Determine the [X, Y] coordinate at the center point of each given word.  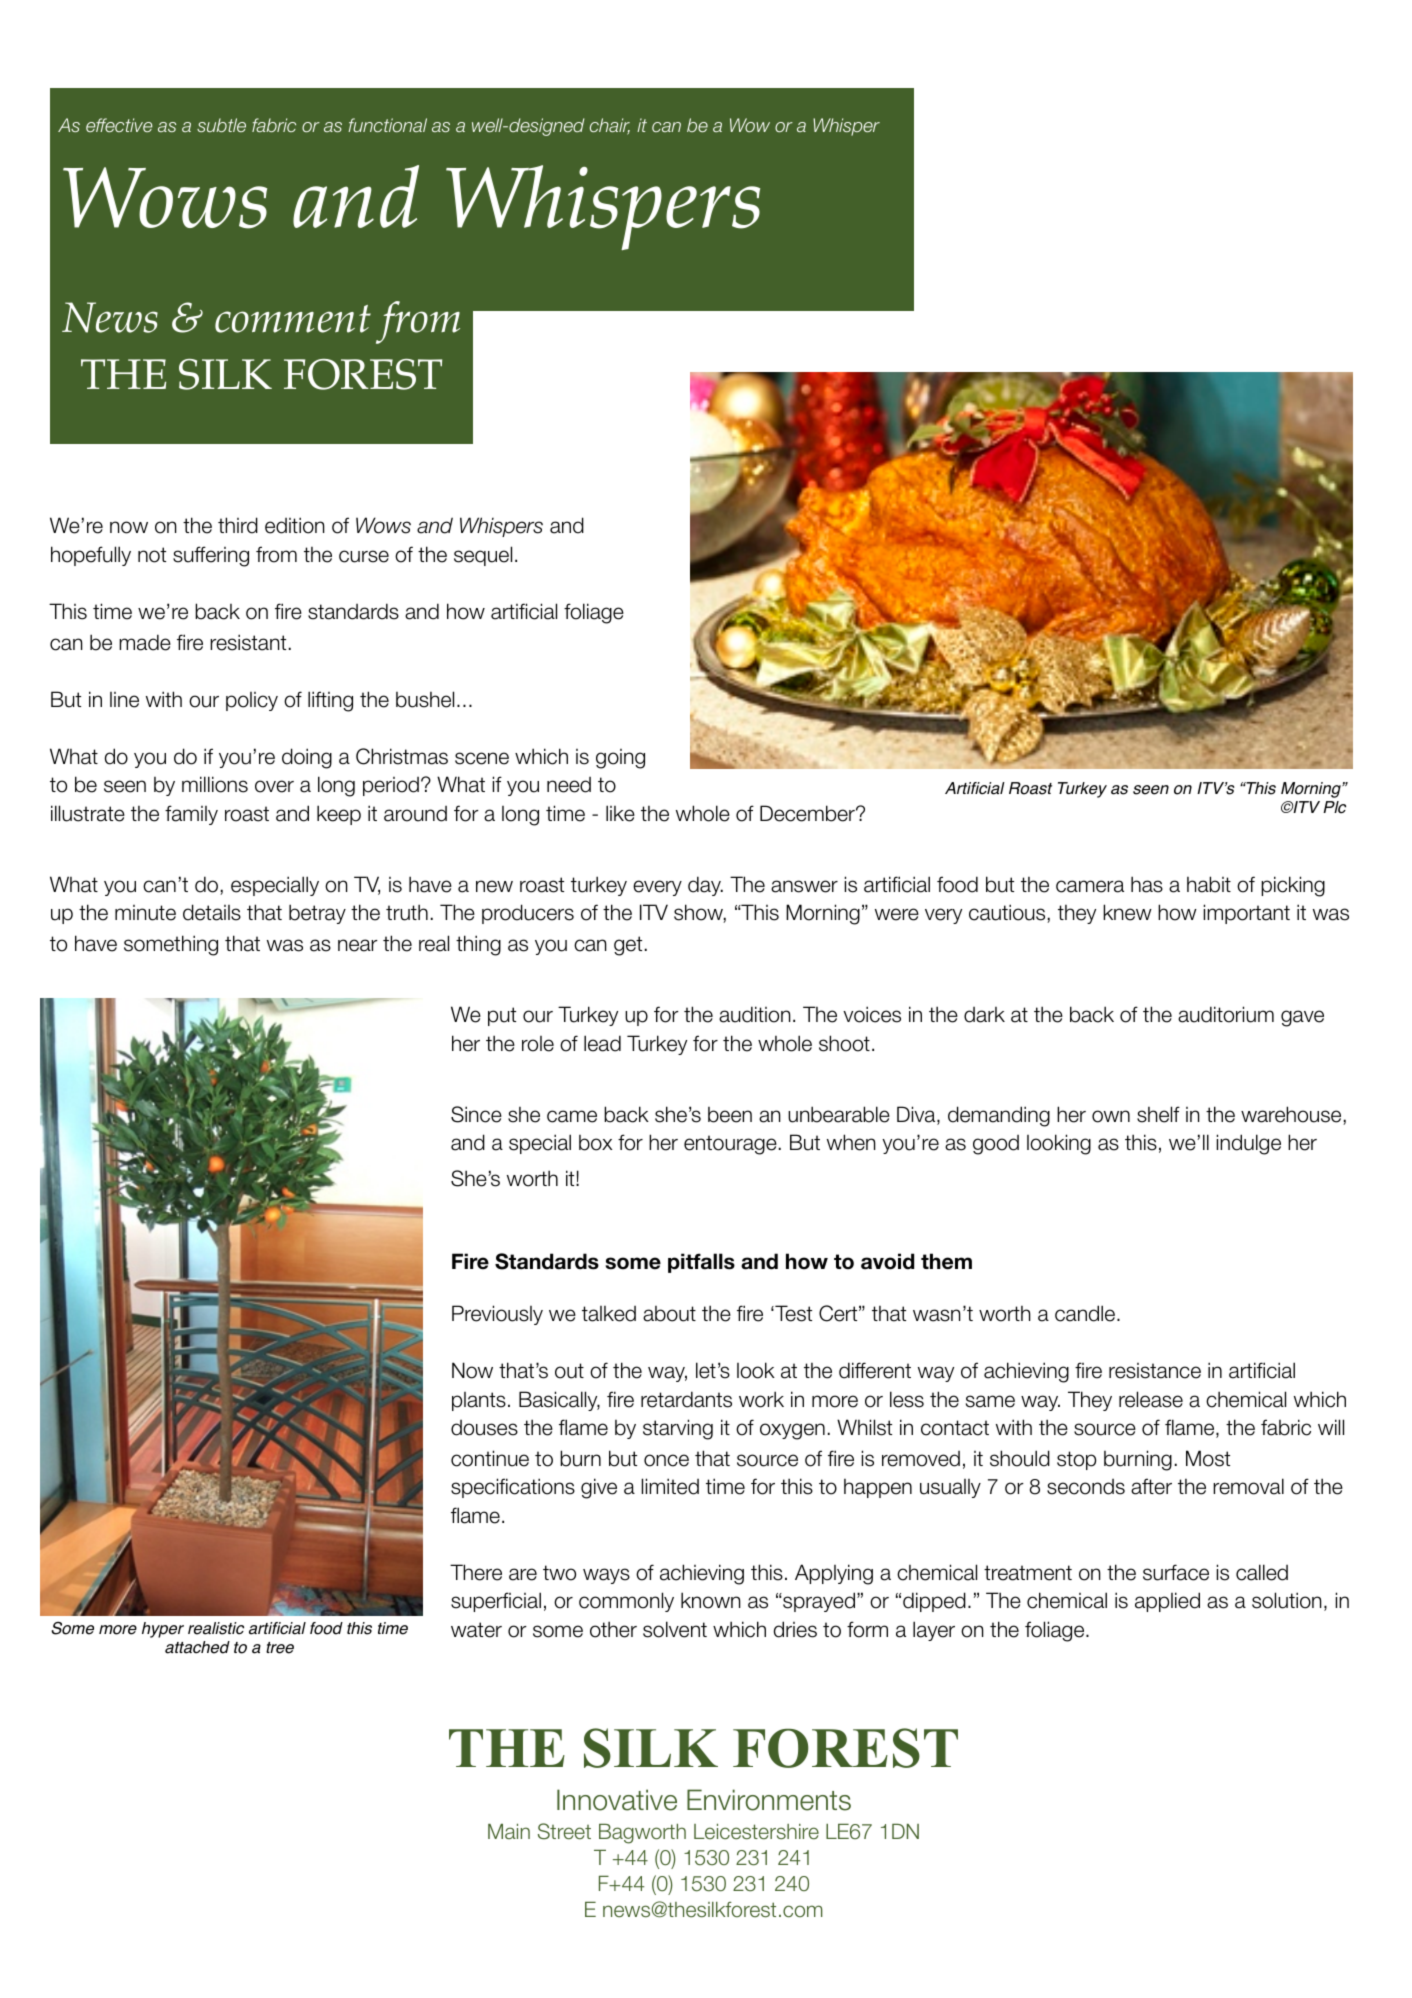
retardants [686, 1399]
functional [387, 125]
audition [755, 1014]
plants [479, 1401]
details [212, 912]
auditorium [1226, 1014]
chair [610, 126]
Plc [1334, 807]
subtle [221, 125]
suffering [211, 556]
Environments [769, 1800]
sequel [483, 556]
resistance [1155, 1371]
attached [197, 1647]
